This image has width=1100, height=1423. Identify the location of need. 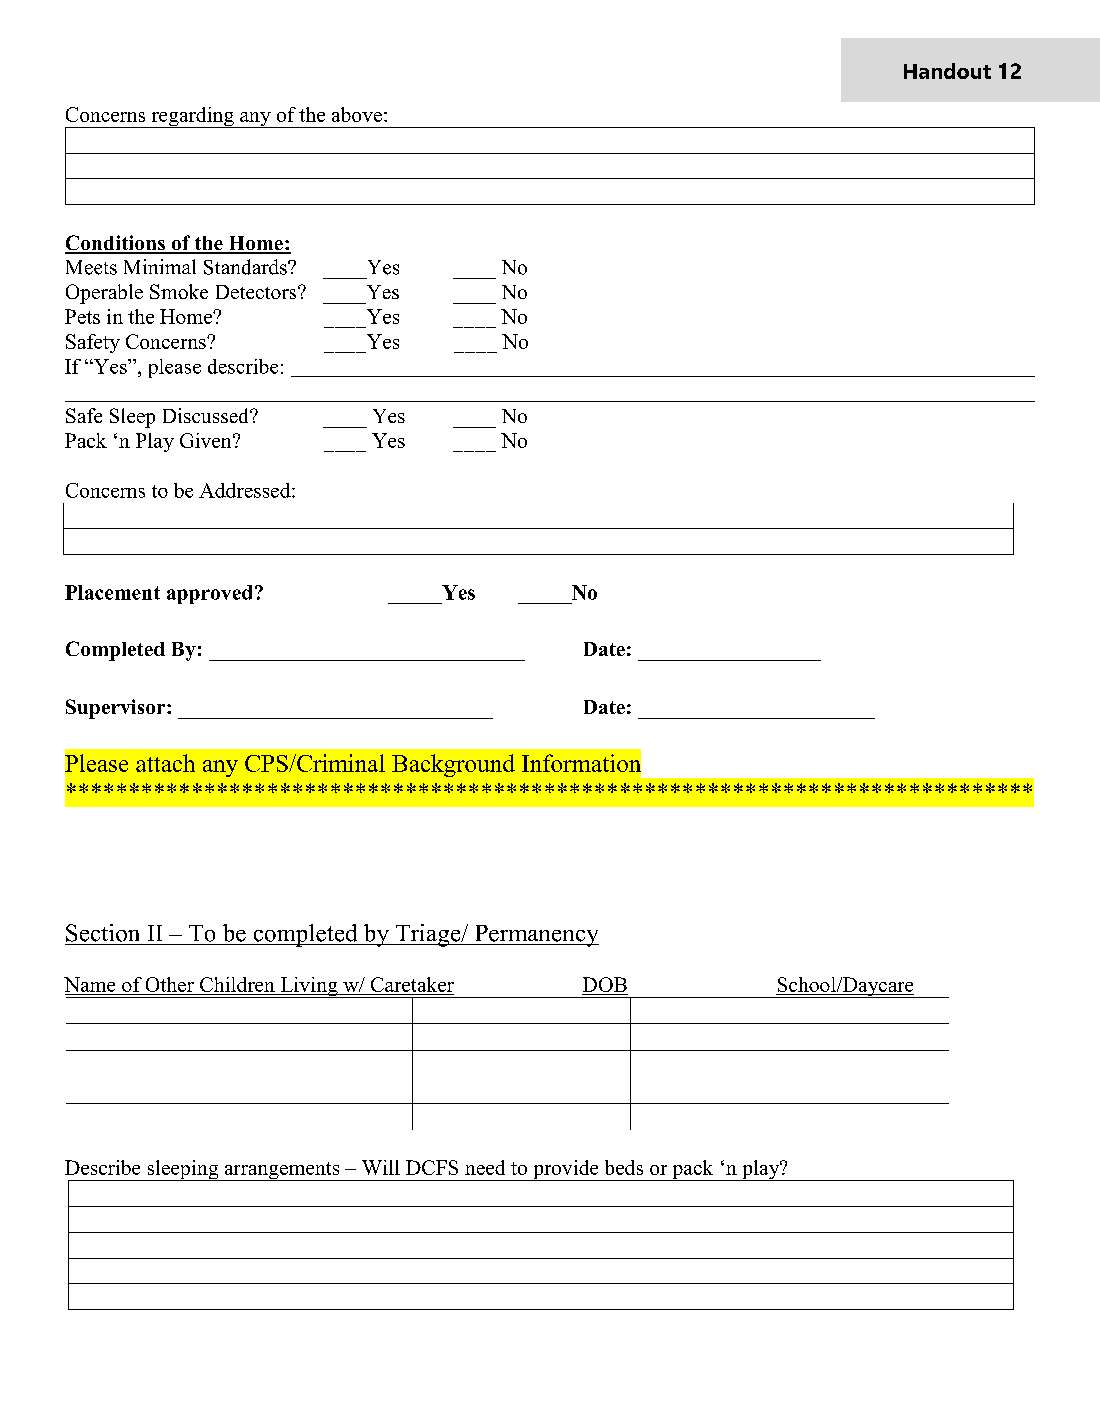
(485, 1167).
